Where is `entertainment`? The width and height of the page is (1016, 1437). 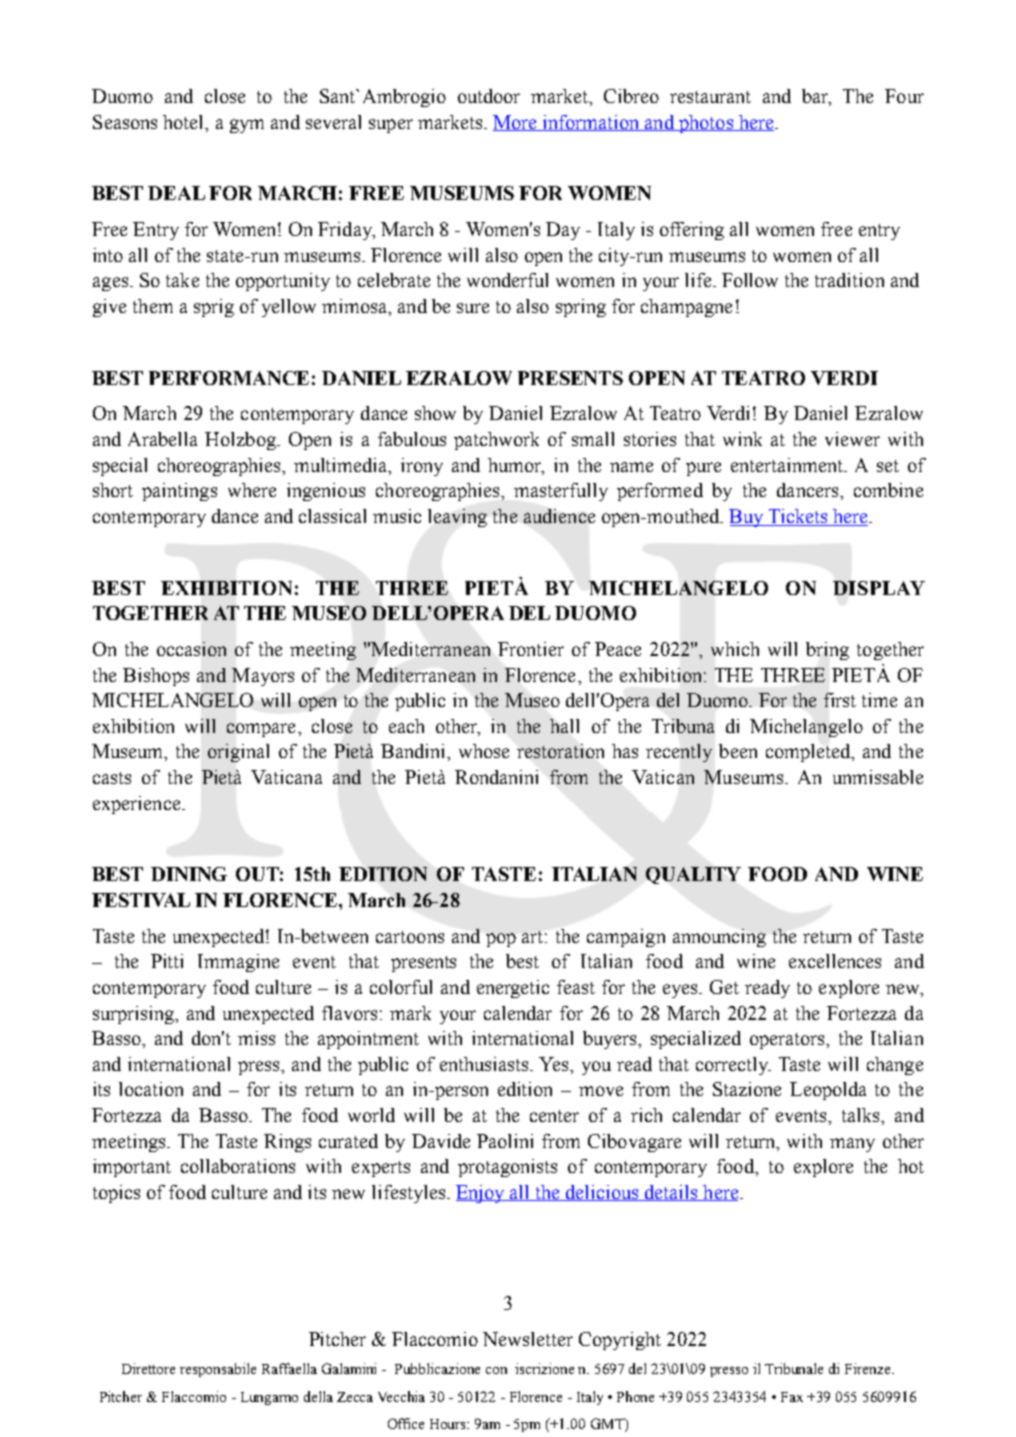 entertainment is located at coordinates (788, 465).
